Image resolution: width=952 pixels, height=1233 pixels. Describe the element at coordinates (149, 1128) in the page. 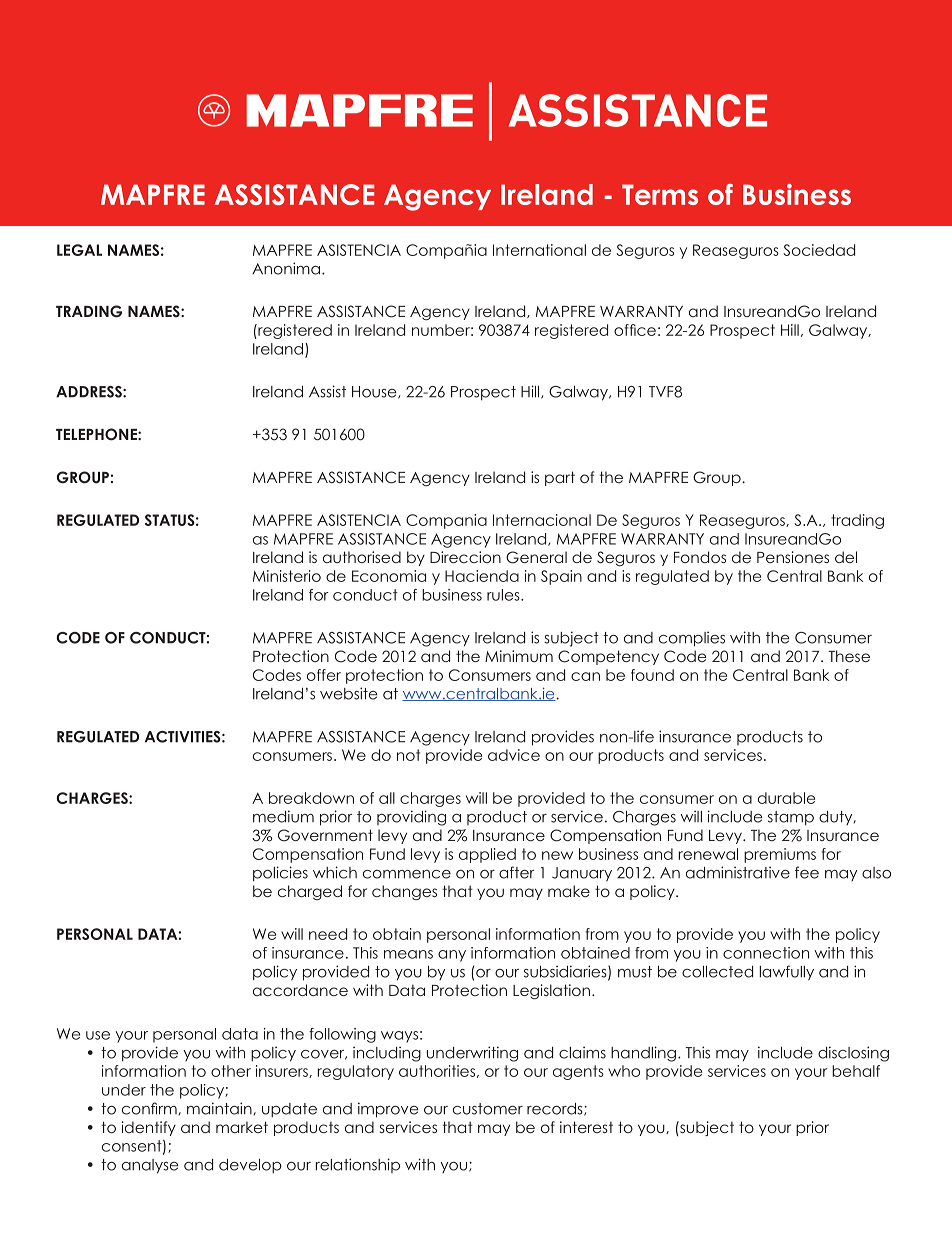

I see `identify` at that location.
